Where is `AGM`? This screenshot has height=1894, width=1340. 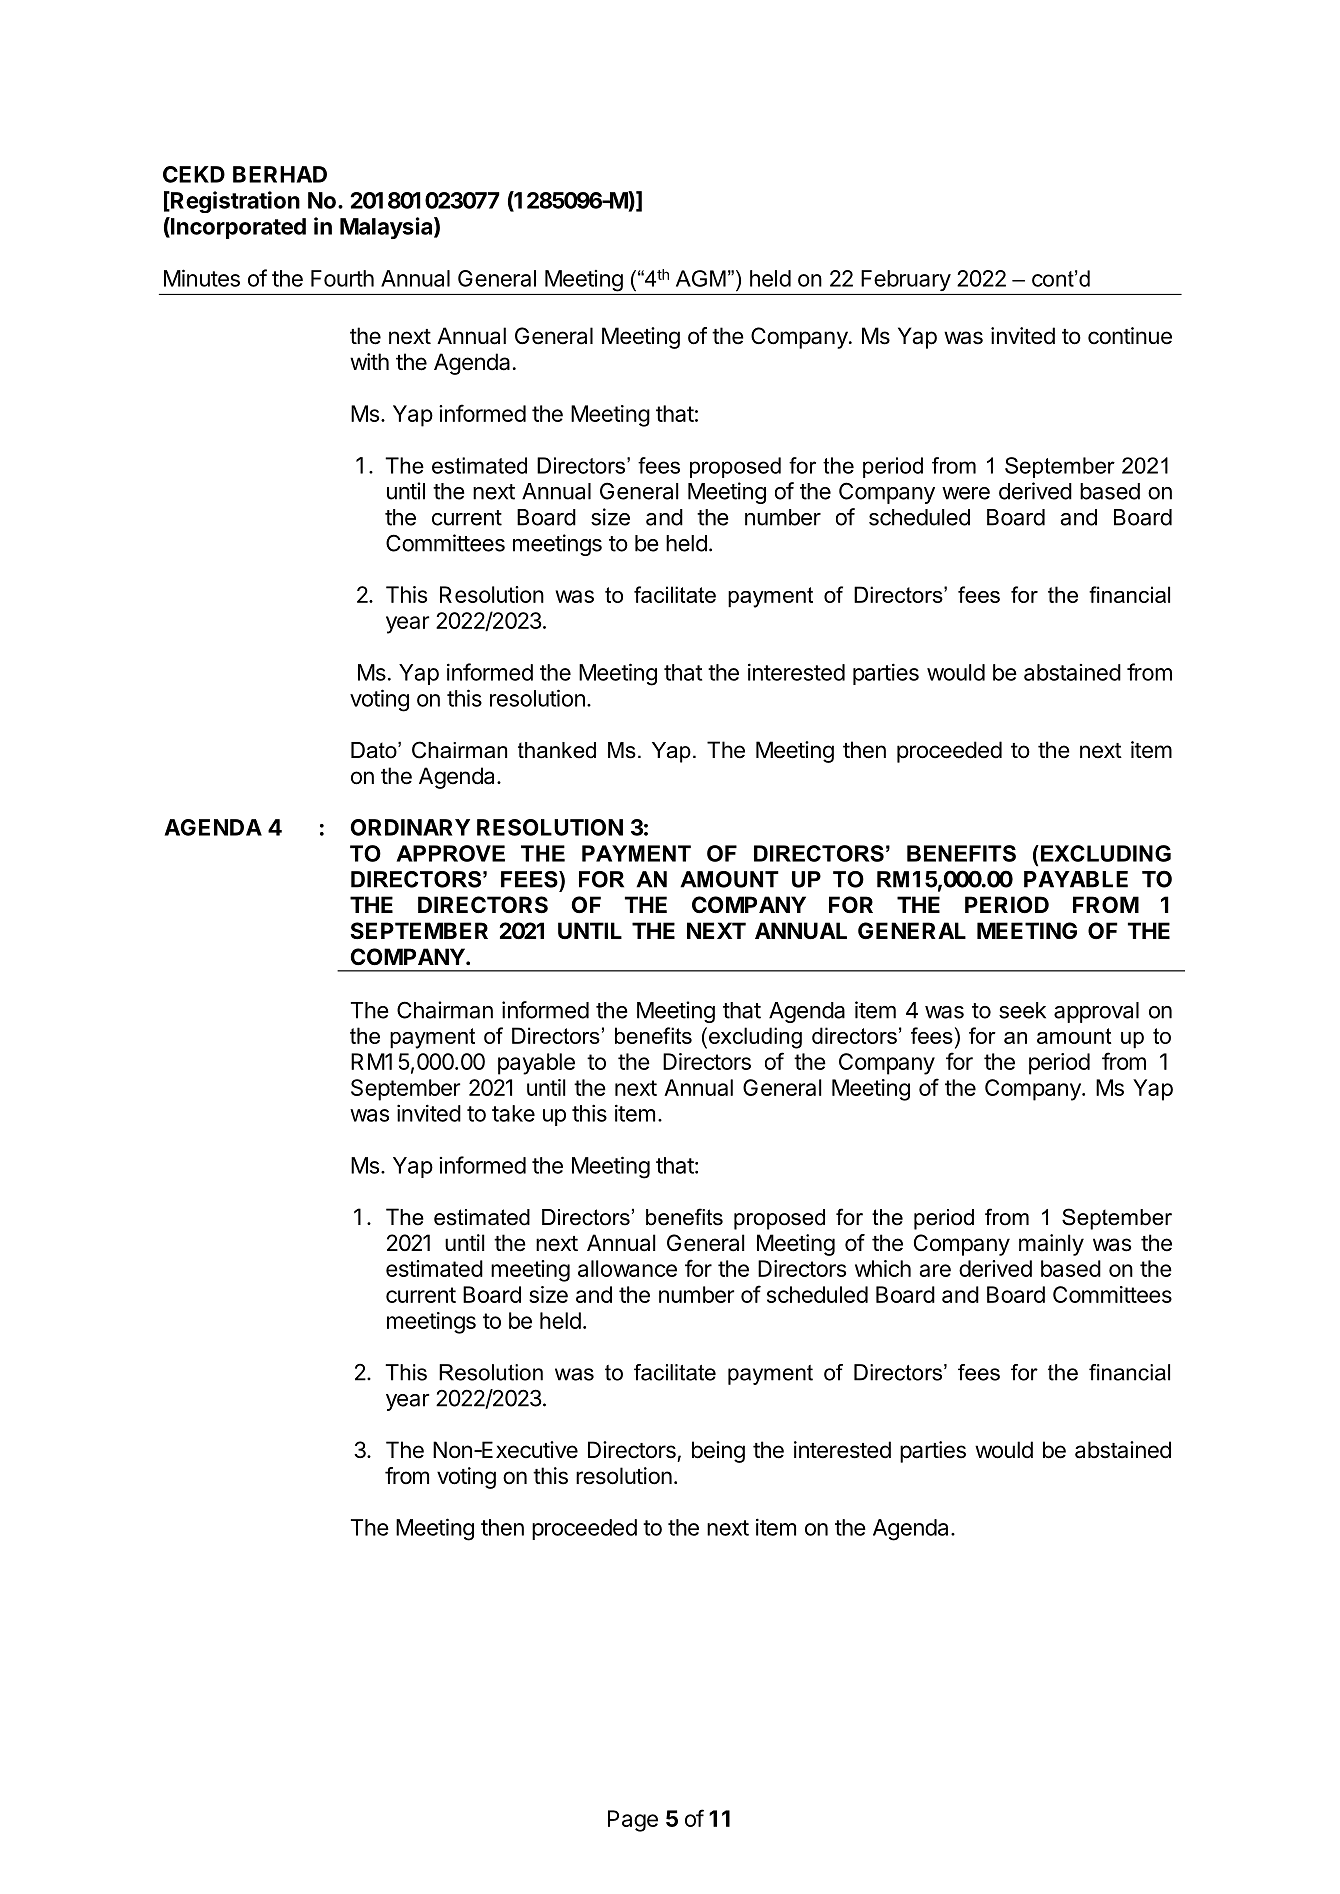
AGM is located at coordinates (701, 278).
